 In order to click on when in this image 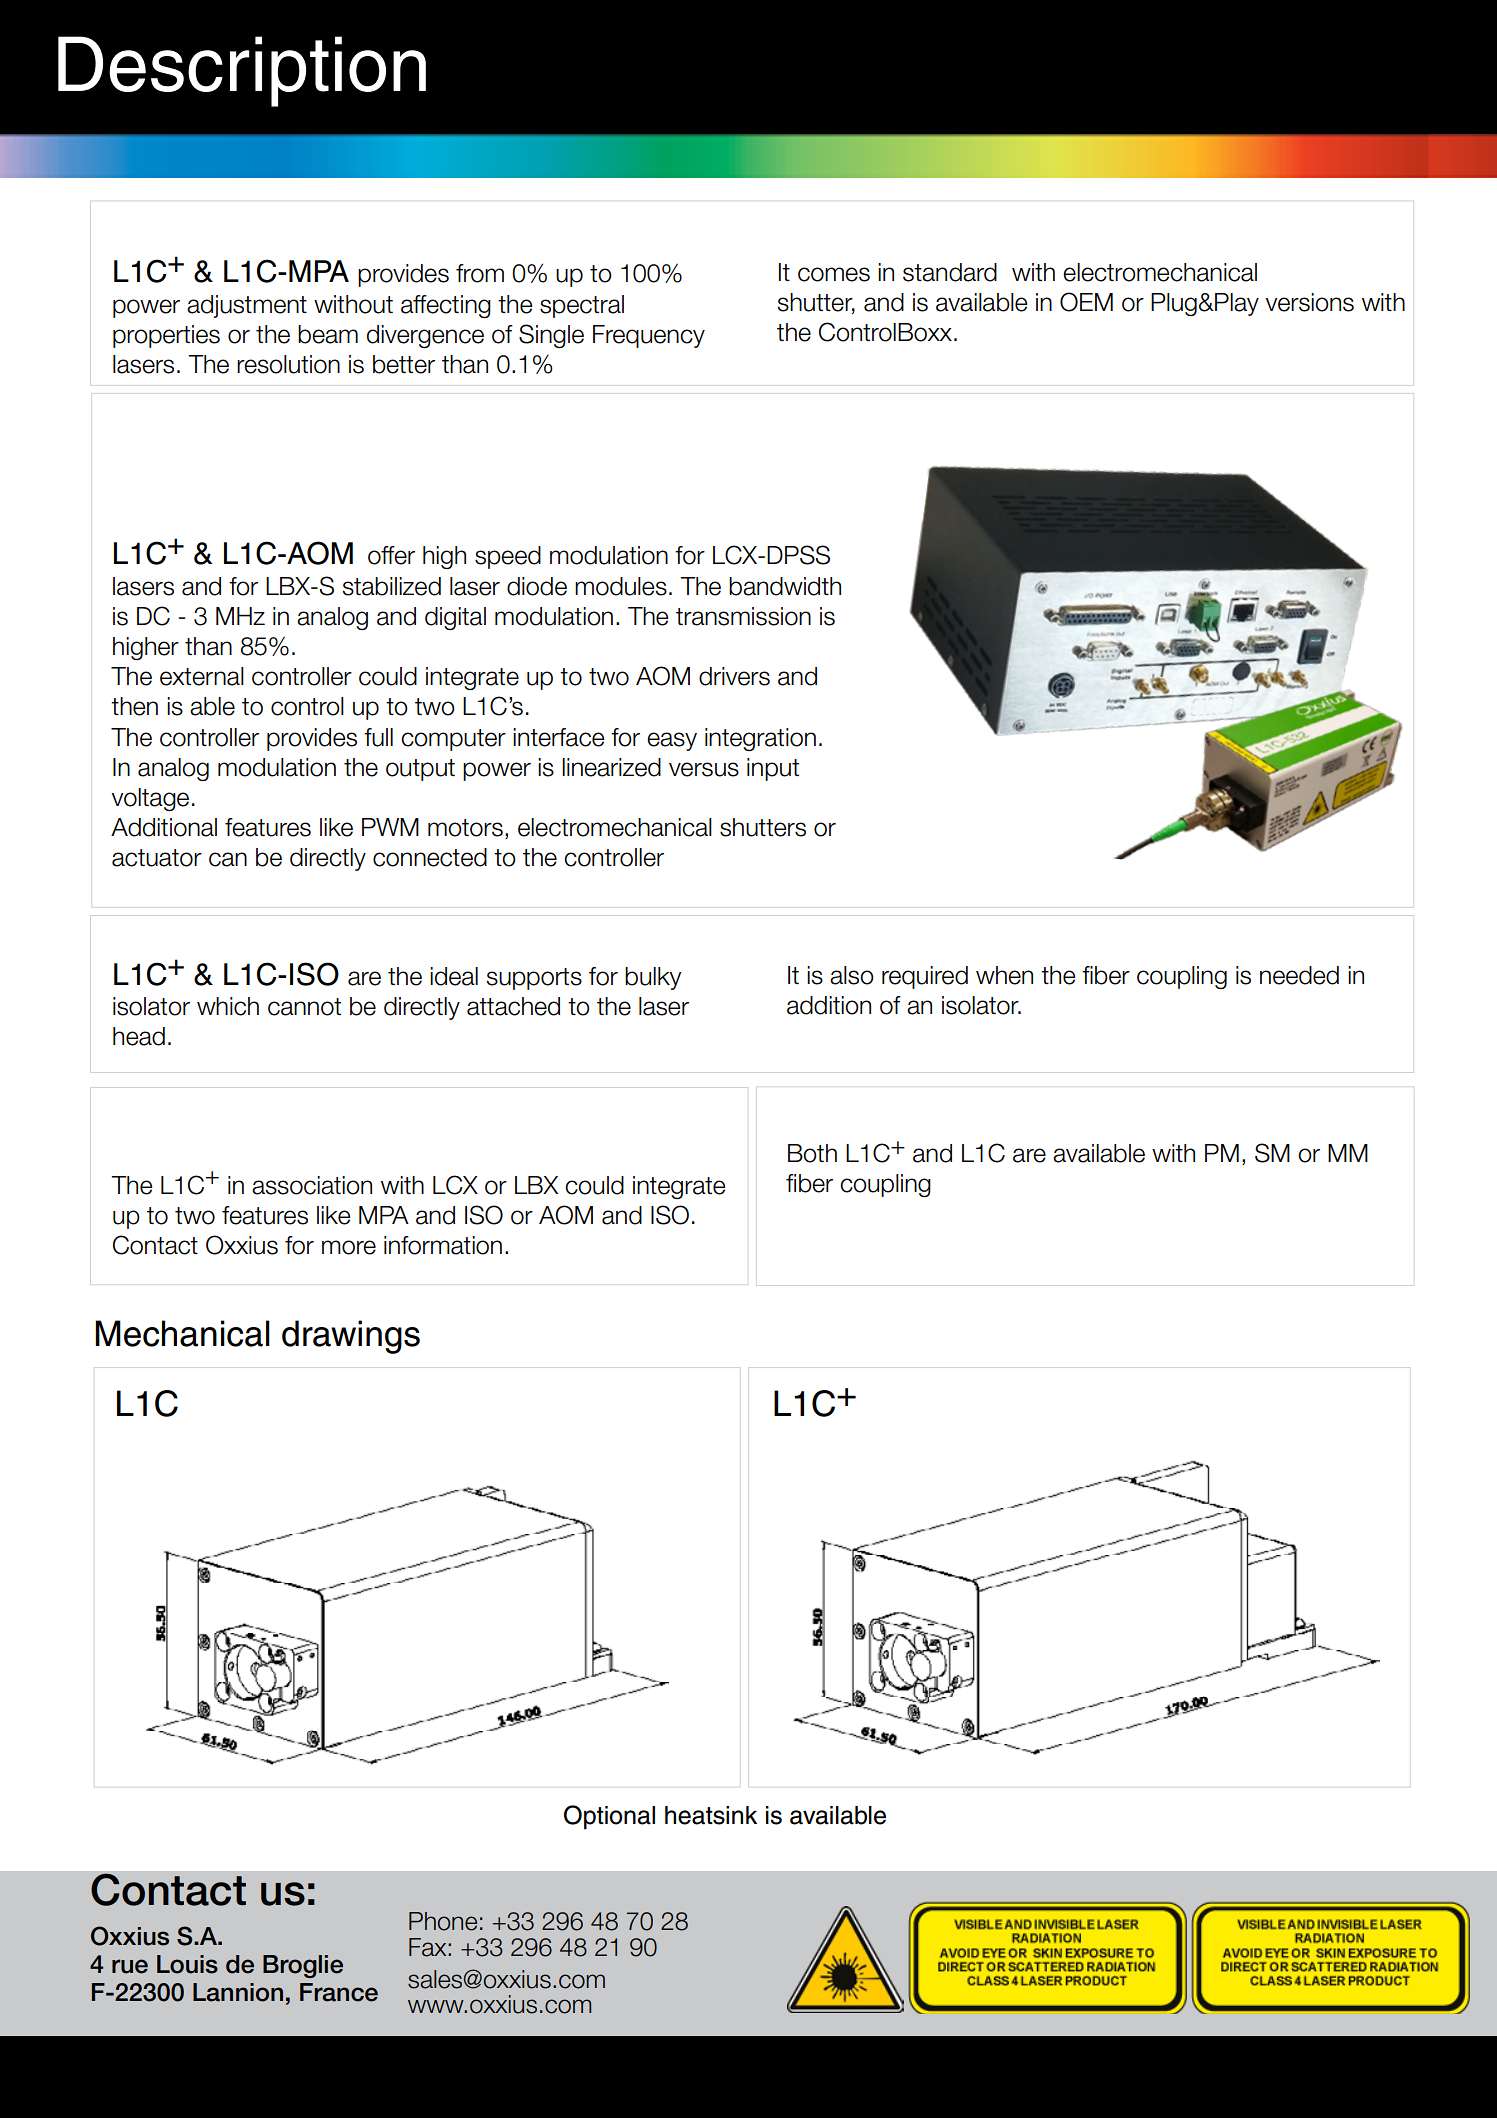, I will do `click(1004, 975)`.
